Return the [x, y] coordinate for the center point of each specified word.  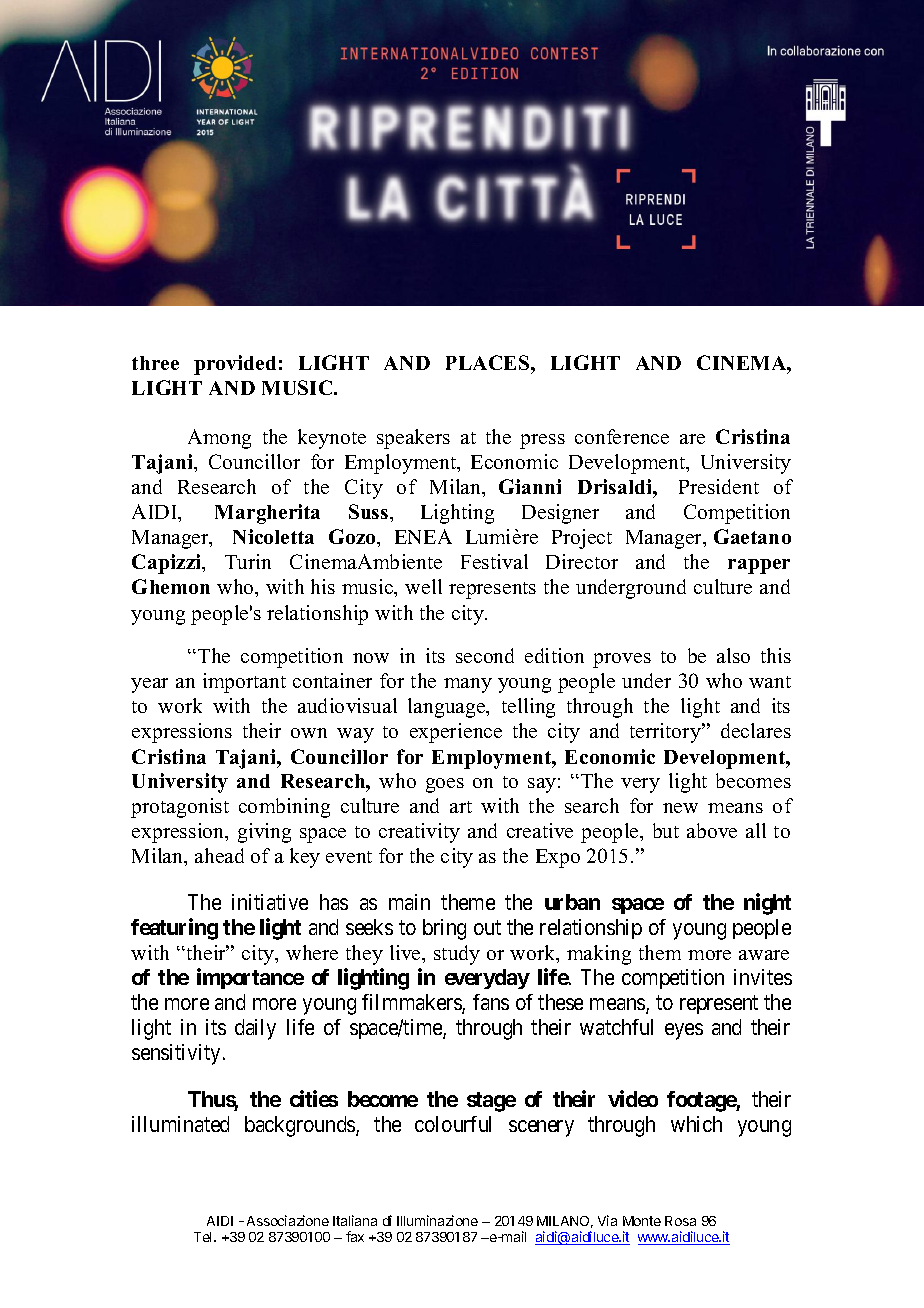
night [767, 904]
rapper [759, 566]
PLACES [489, 362]
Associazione [288, 1220]
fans [491, 1002]
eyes [684, 1031]
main [409, 902]
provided [235, 365]
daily [255, 1029]
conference [622, 436]
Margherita [267, 514]
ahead [219, 855]
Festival [494, 561]
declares [756, 730]
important [244, 683]
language [448, 708]
